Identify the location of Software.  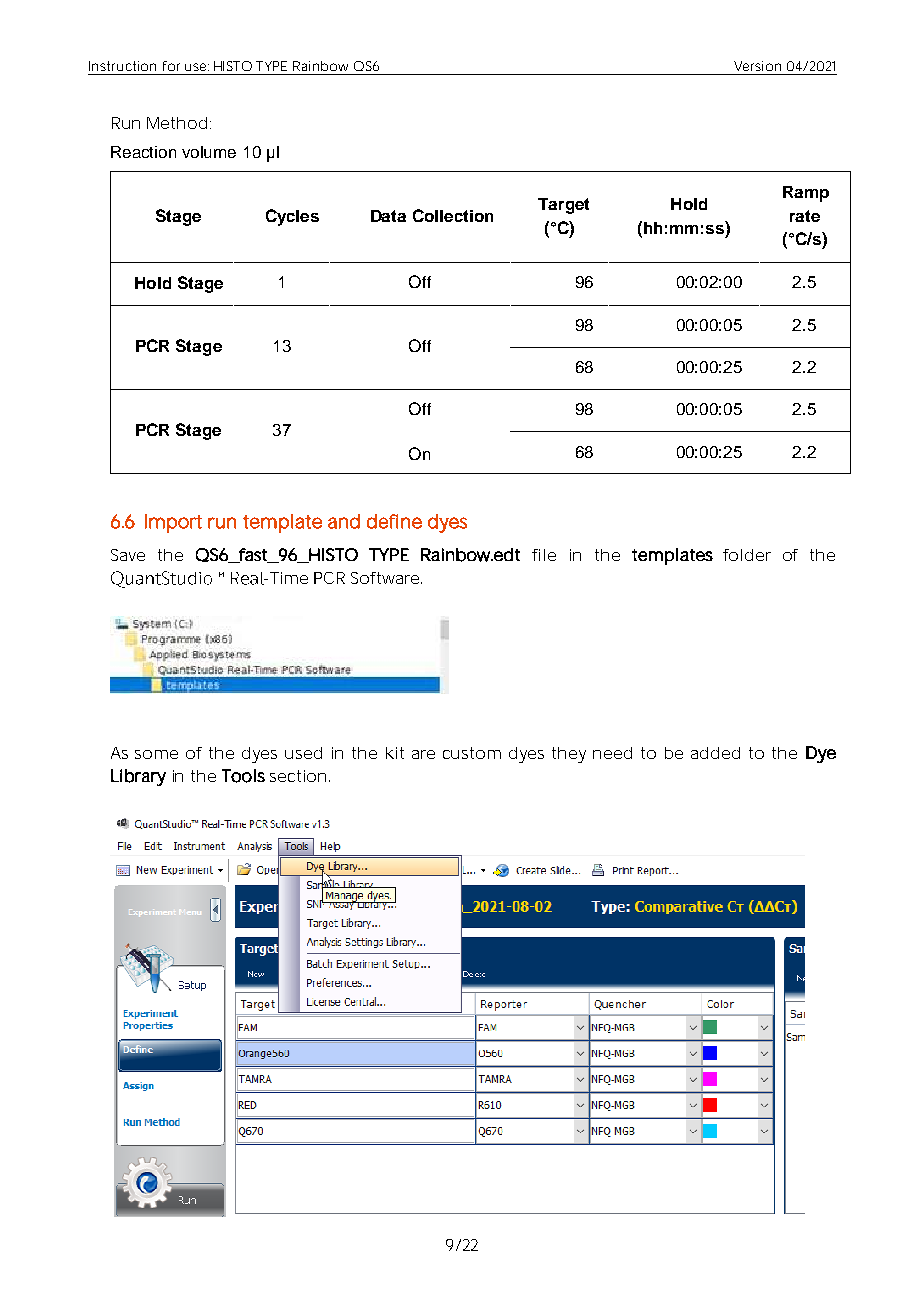
(385, 578).
